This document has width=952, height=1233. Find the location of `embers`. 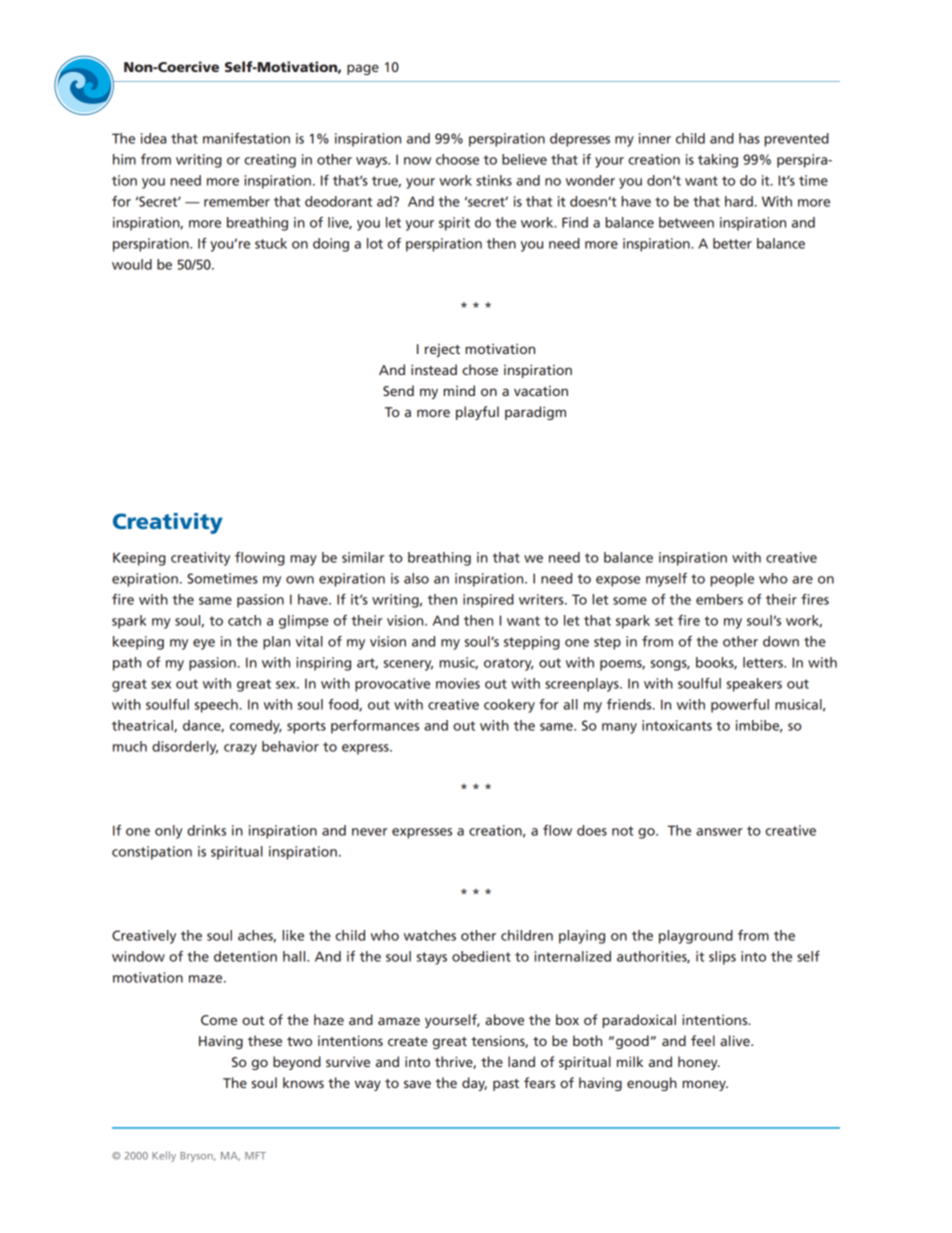

embers is located at coordinates (719, 599).
